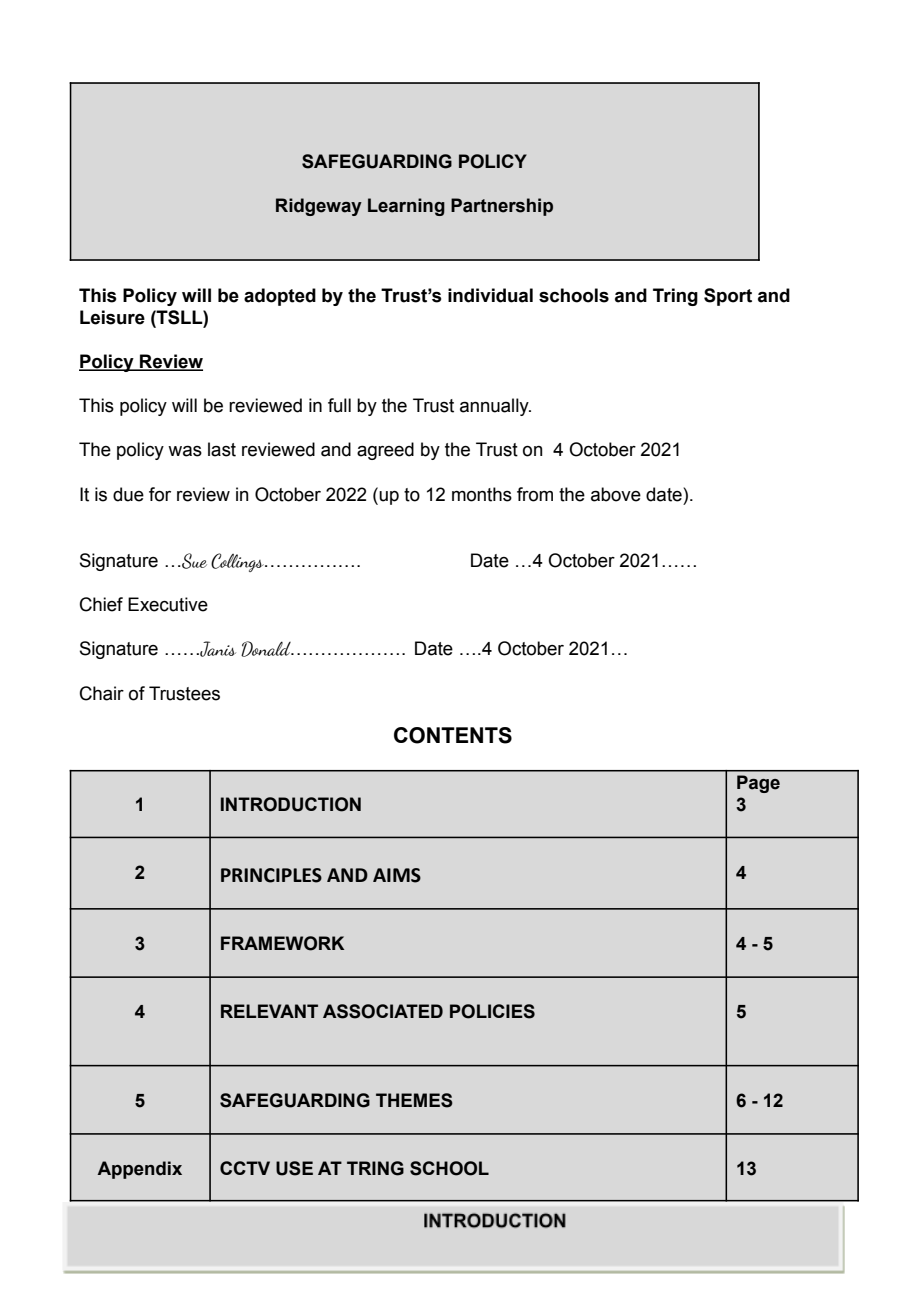 Image resolution: width=924 pixels, height=1307 pixels. What do you see at coordinates (414, 1100) in the document?
I see `THEMES` at bounding box center [414, 1100].
